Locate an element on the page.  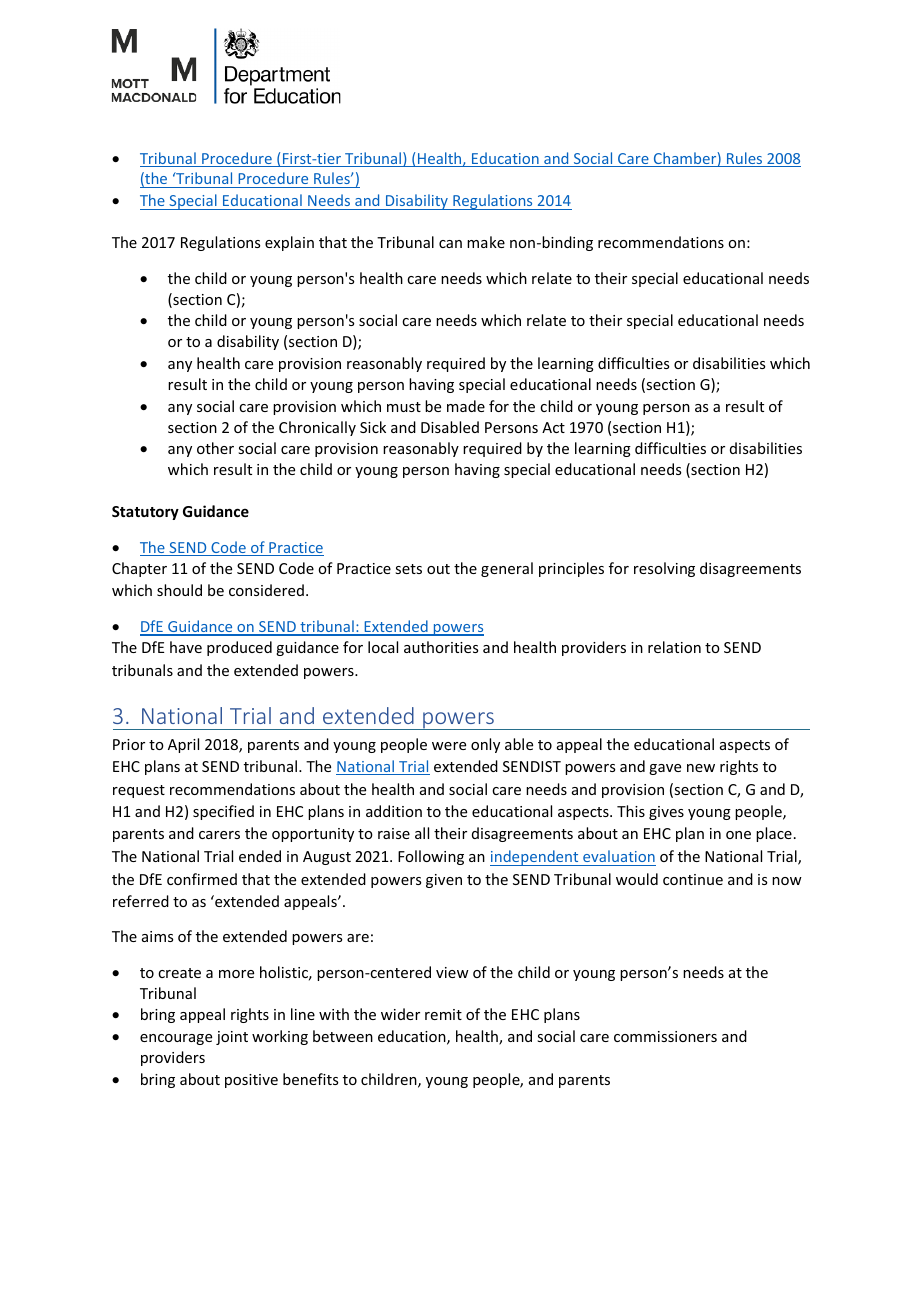
joint is located at coordinates (232, 1038).
